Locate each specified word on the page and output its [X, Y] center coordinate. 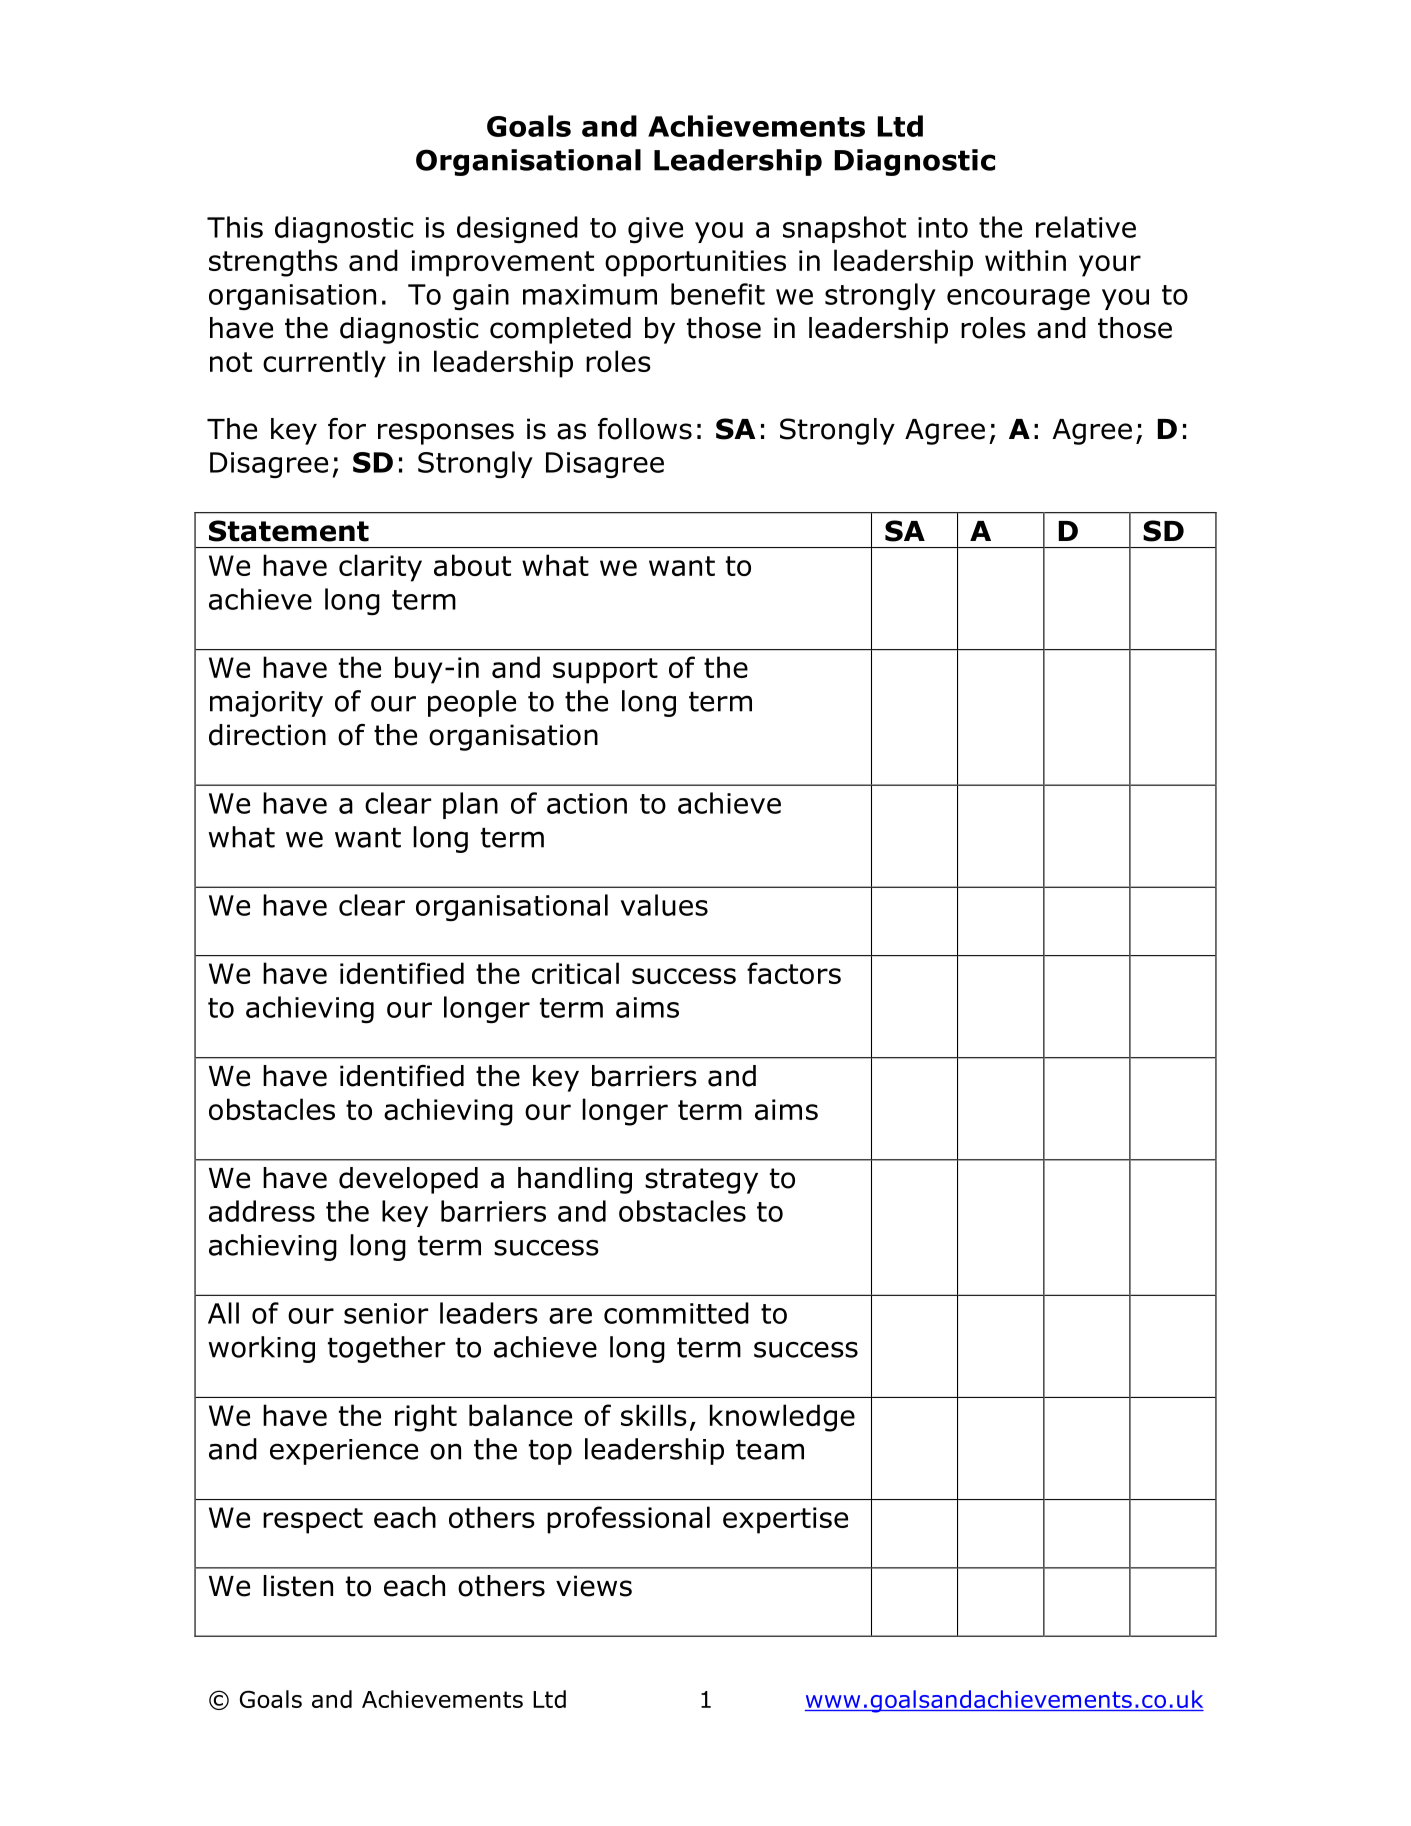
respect [313, 1521]
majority [266, 704]
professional [628, 1520]
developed [408, 1180]
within [1025, 260]
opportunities [695, 263]
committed [676, 1313]
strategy [701, 1181]
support [605, 671]
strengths [273, 263]
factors [794, 973]
